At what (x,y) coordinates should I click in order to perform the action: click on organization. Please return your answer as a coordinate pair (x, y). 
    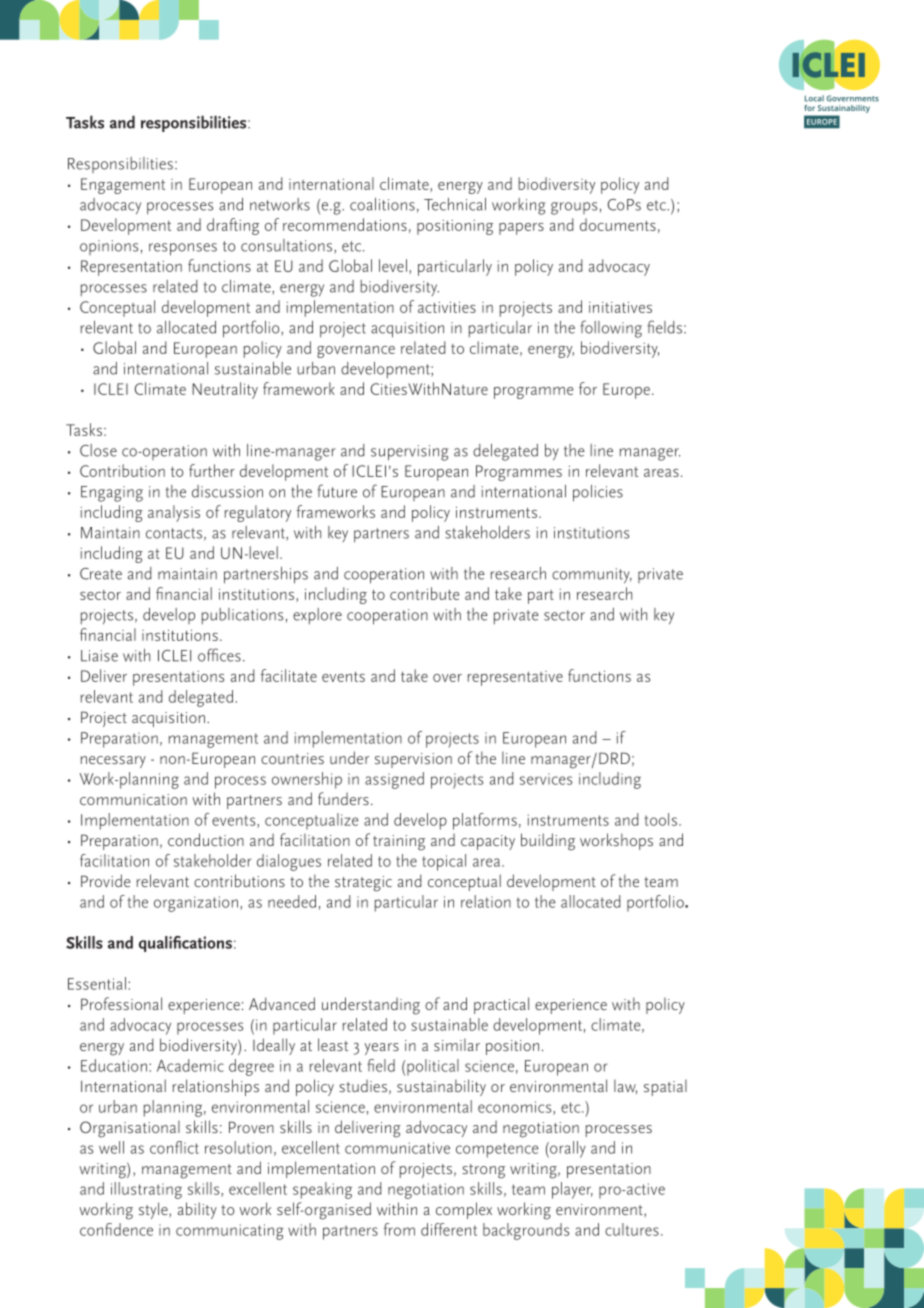
    Looking at the image, I should click on (196, 904).
